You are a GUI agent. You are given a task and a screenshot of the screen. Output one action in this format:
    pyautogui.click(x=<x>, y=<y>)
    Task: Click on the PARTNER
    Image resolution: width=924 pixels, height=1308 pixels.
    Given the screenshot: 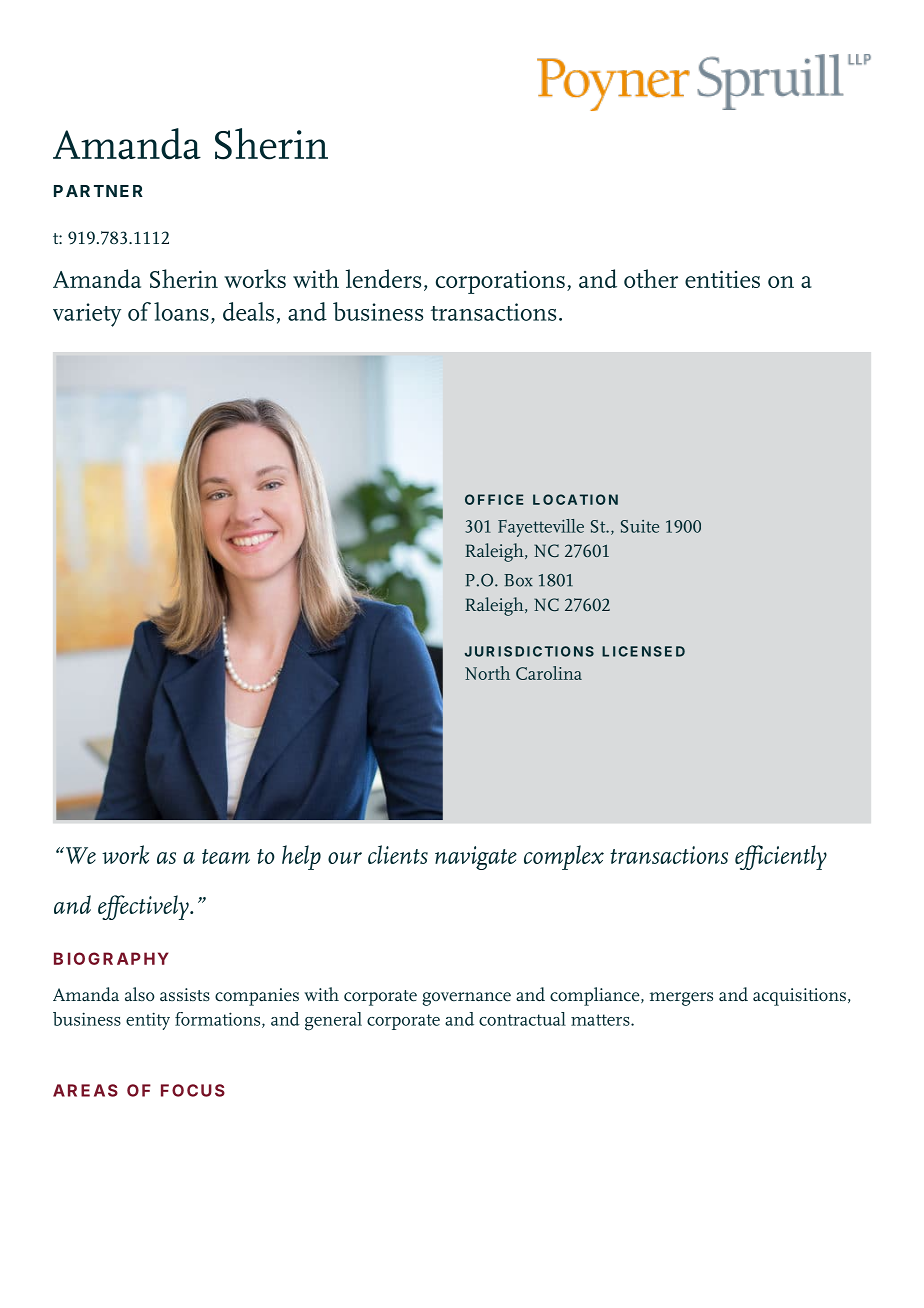 What is the action you would take?
    pyautogui.click(x=98, y=191)
